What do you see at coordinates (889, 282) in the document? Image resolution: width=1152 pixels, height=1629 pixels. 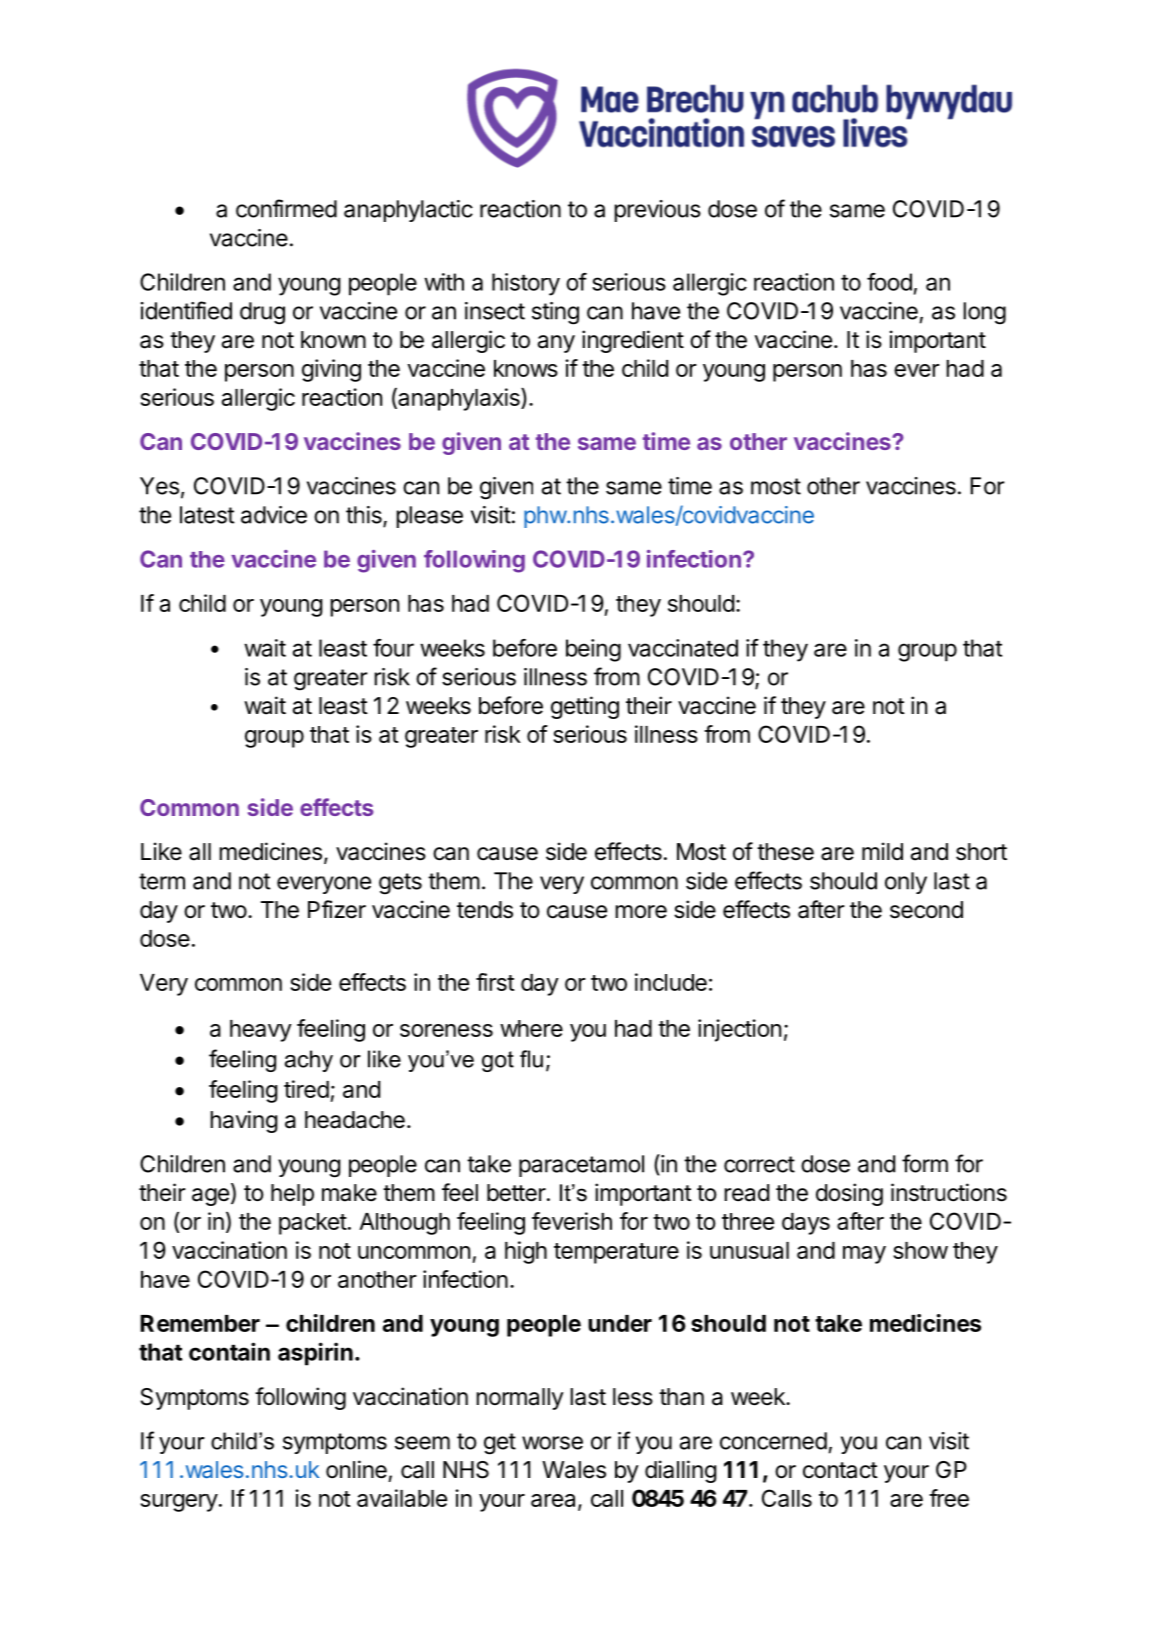 I see `food` at bounding box center [889, 282].
